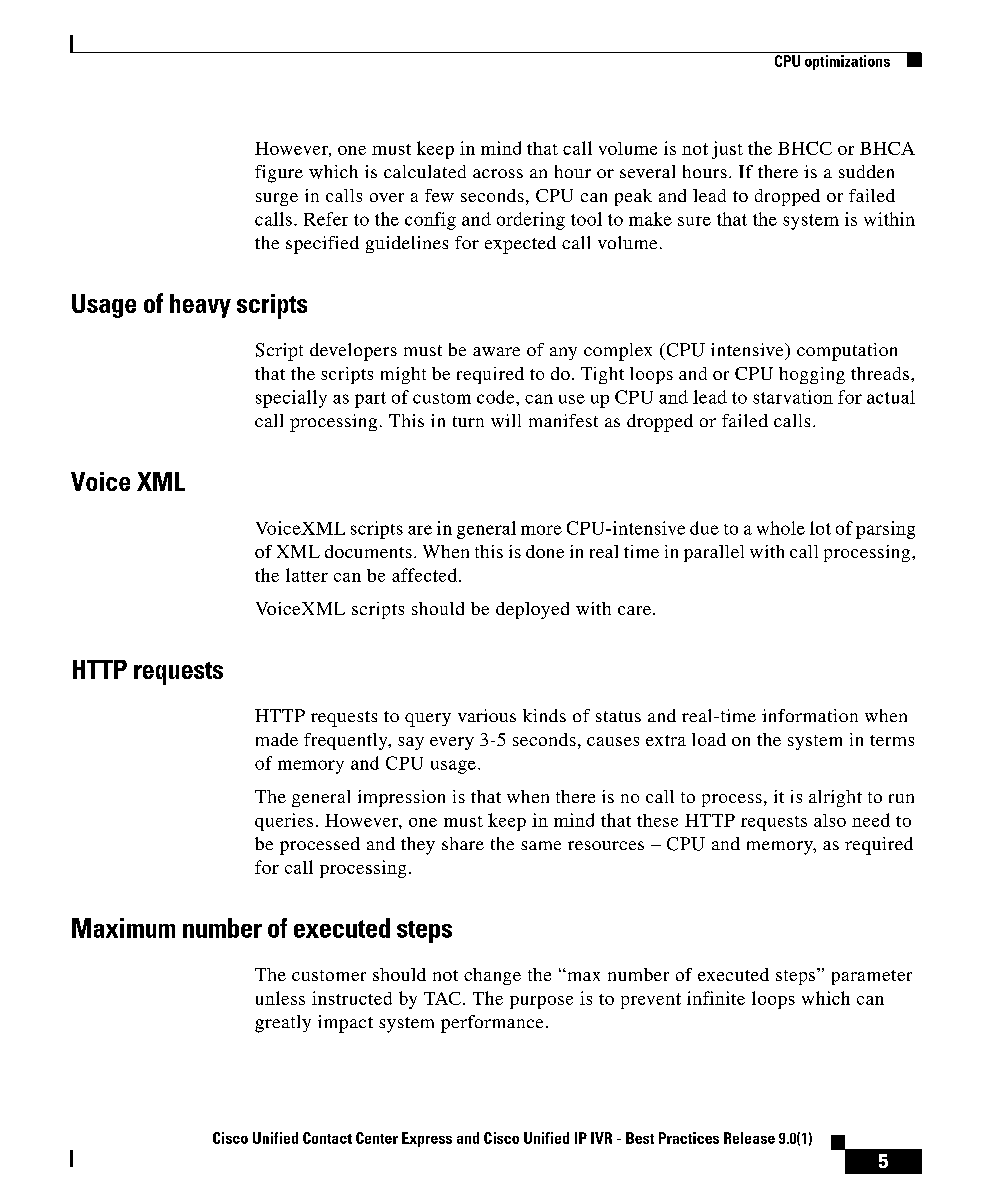 This image has height=1204, width=991. What do you see at coordinates (427, 1139) in the image?
I see `Express` at bounding box center [427, 1139].
